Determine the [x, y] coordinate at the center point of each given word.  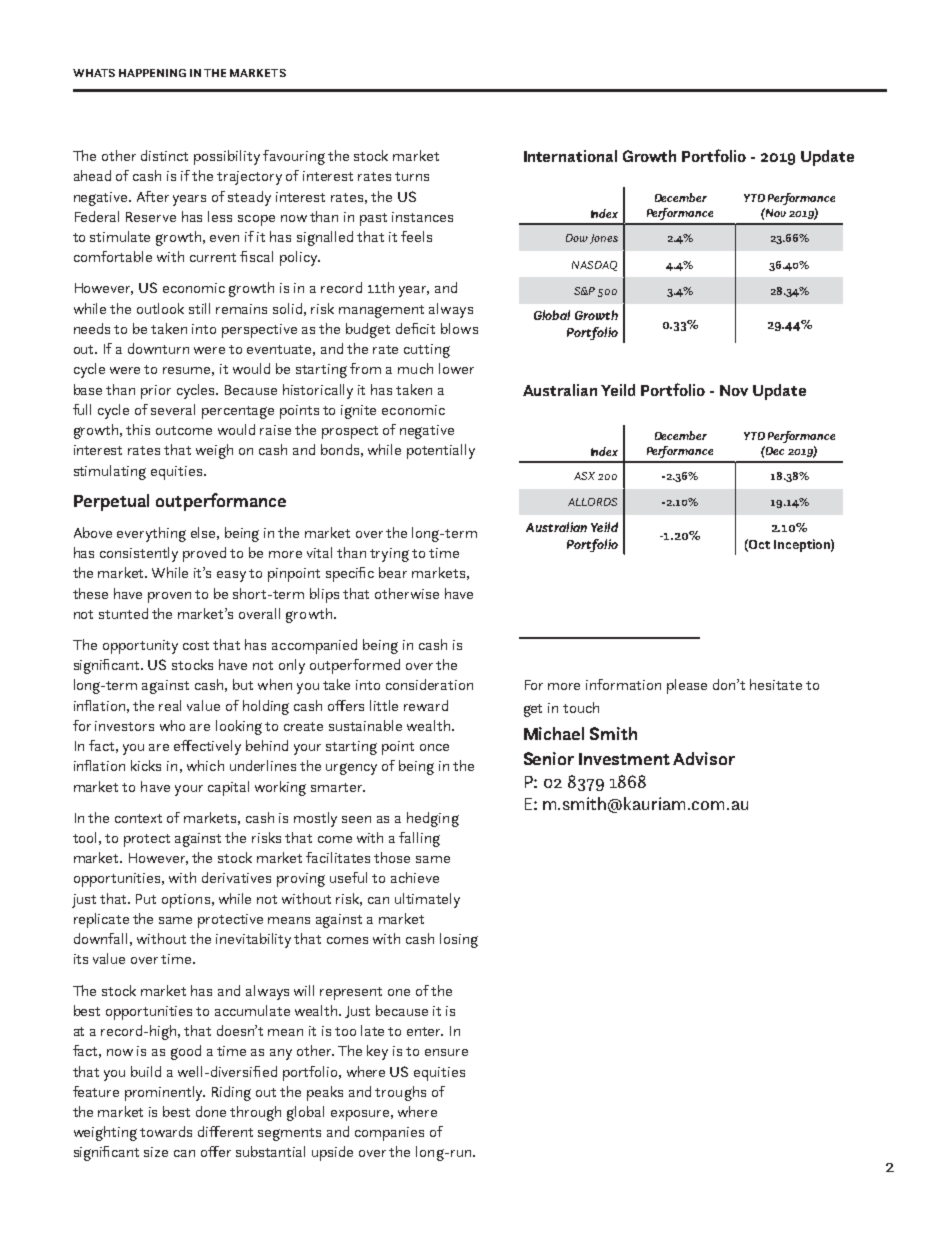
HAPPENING [152, 73]
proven [169, 597]
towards [166, 1131]
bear [393, 572]
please [687, 686]
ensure [446, 1052]
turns [412, 176]
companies [389, 1134]
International [570, 156]
